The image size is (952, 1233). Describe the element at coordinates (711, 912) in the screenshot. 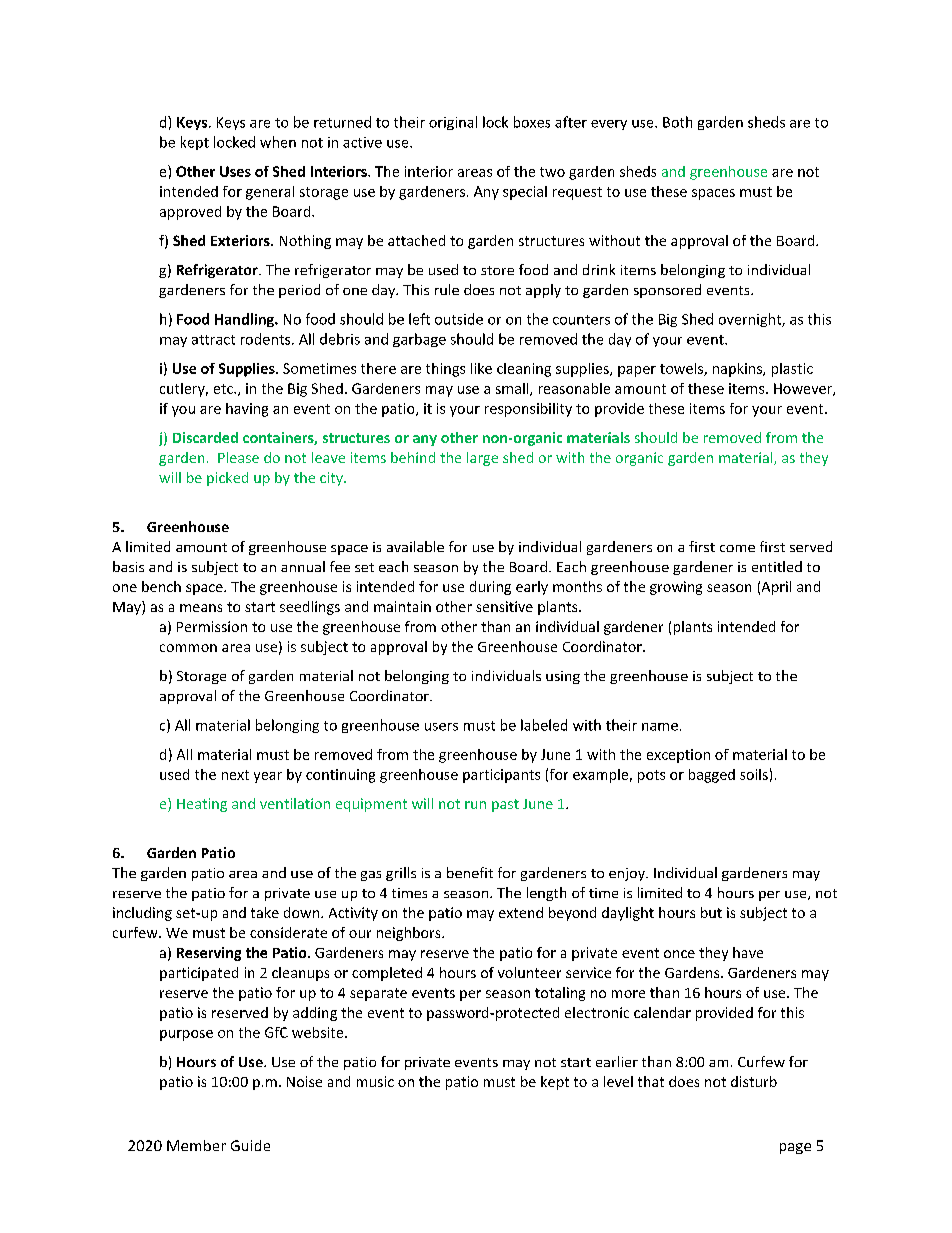

I see `but` at that location.
